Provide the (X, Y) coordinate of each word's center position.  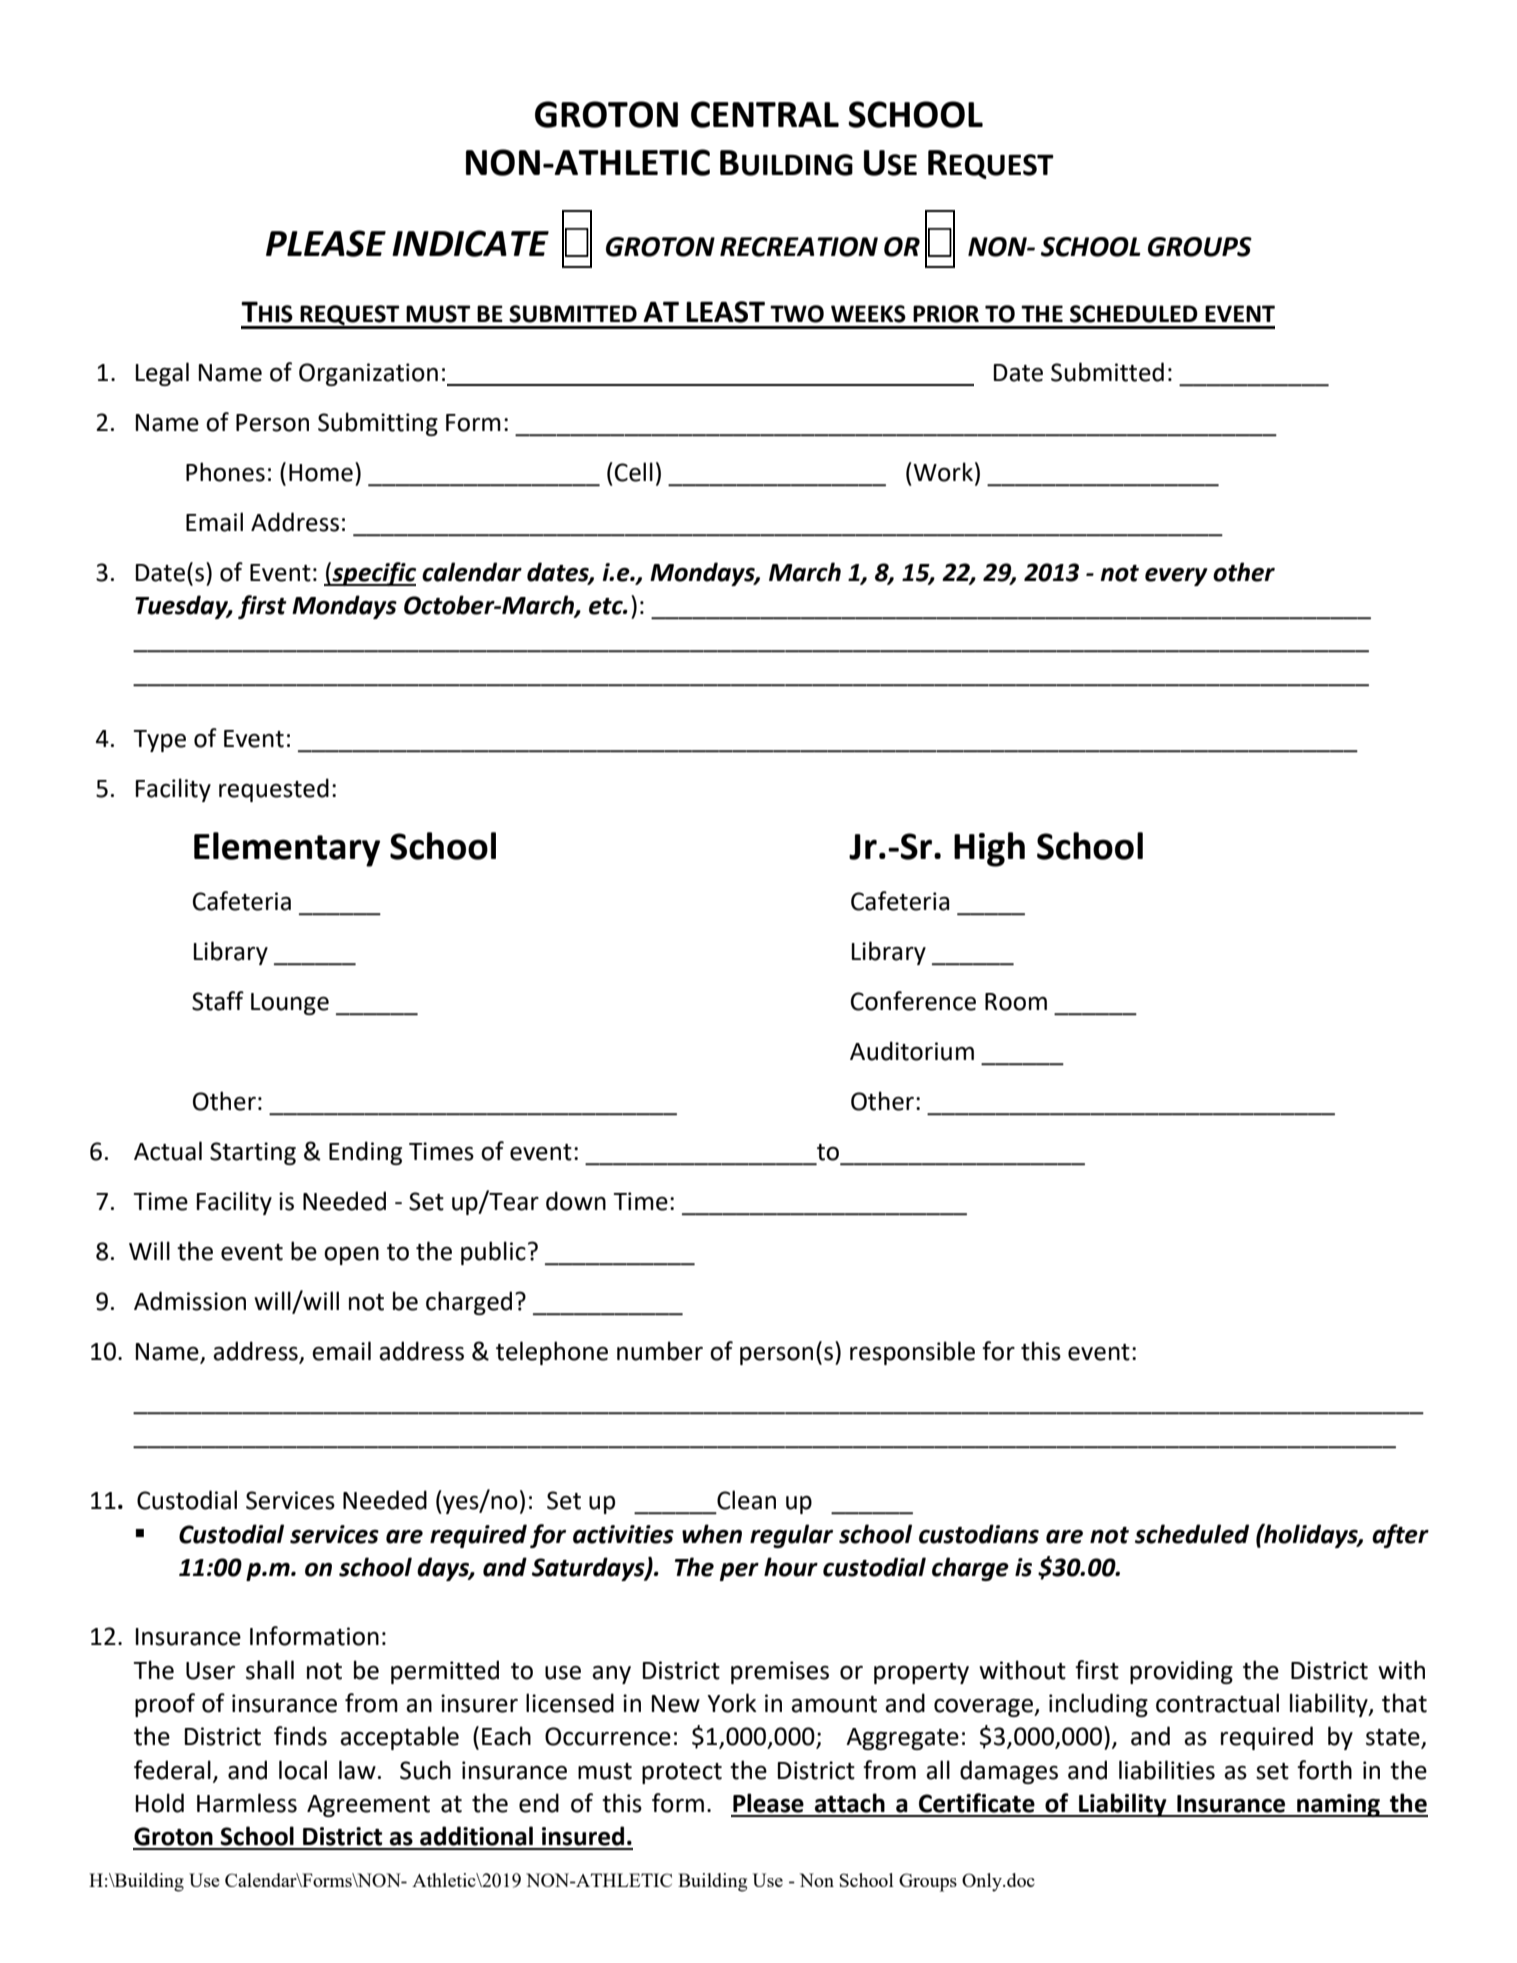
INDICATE (470, 243)
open (351, 1256)
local (303, 1770)
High (989, 849)
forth (1324, 1770)
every (1176, 577)
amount (834, 1704)
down (576, 1201)
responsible (912, 1353)
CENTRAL (765, 114)
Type (160, 741)
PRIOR (946, 314)
